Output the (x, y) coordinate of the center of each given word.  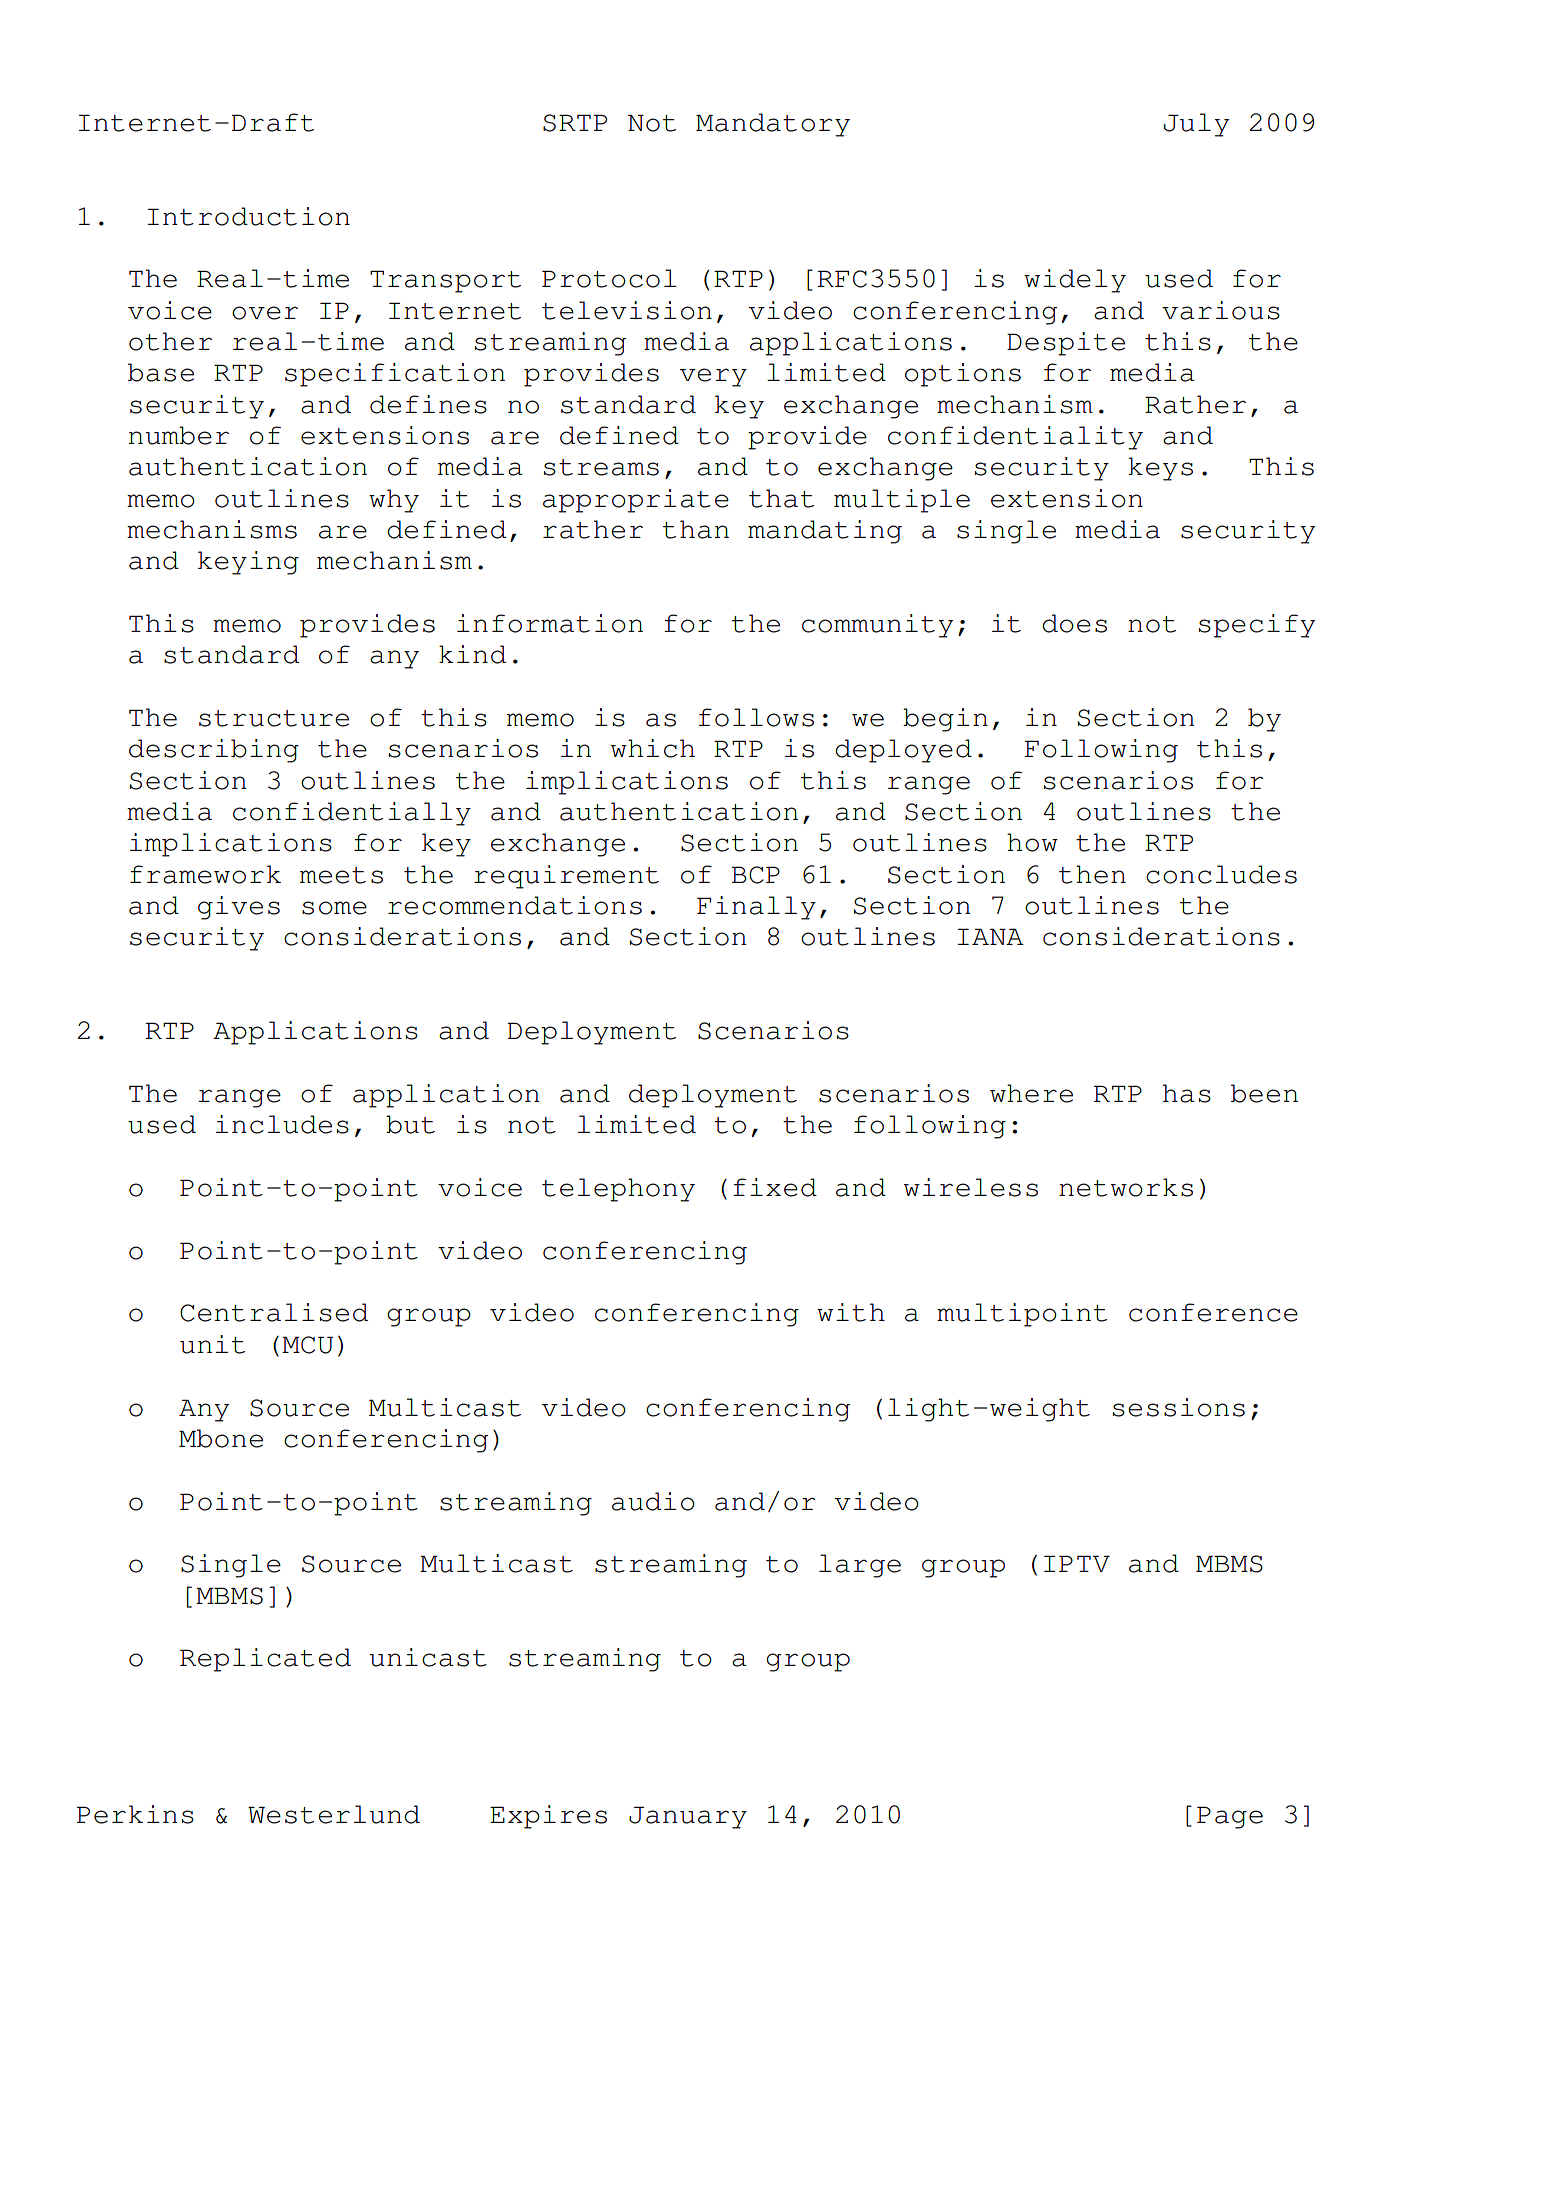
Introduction (249, 216)
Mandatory (773, 125)
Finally (756, 908)
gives (239, 908)
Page (1230, 1817)
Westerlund (334, 1814)
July (1196, 125)
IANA (991, 936)
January (688, 1817)
